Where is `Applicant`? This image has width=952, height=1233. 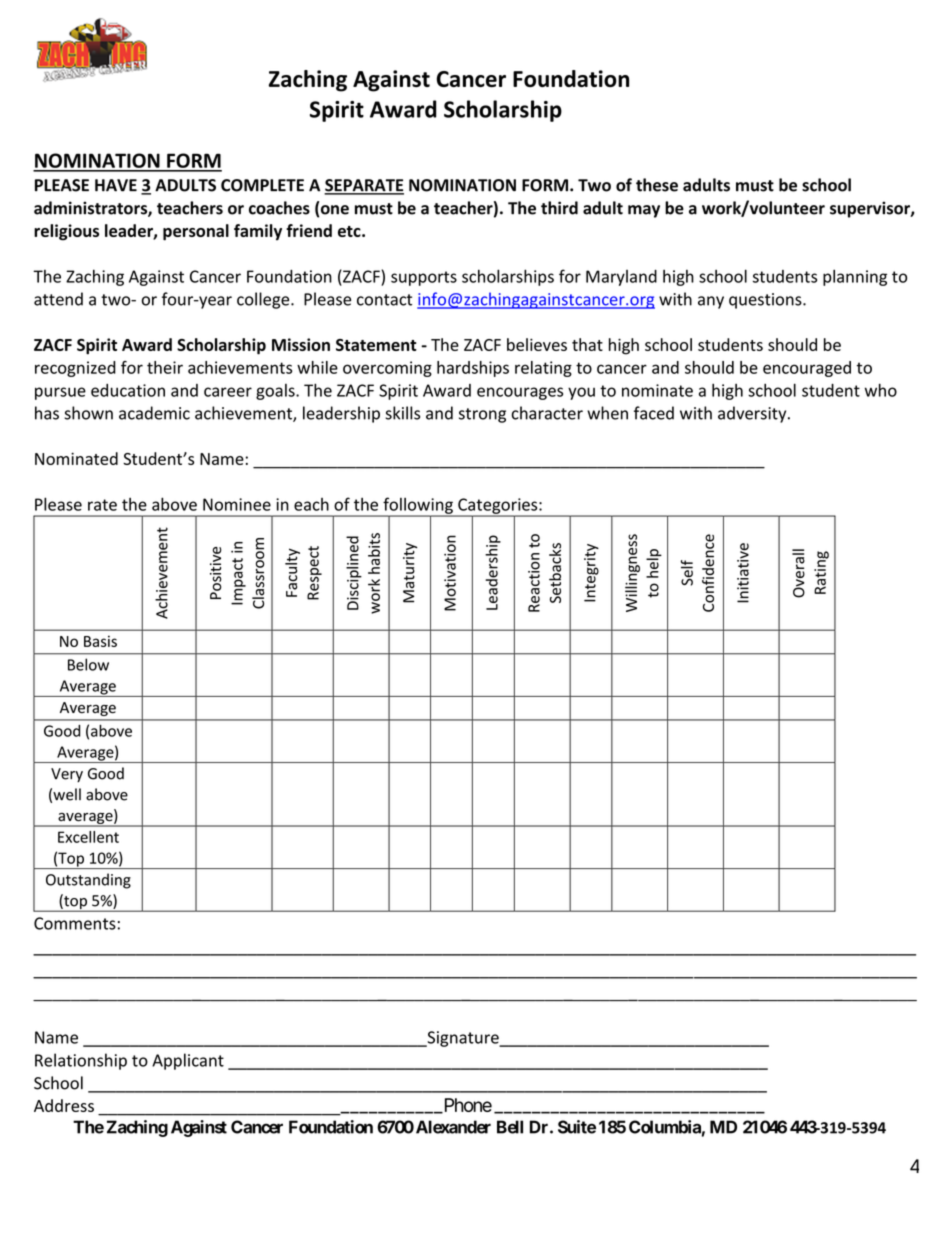
Applicant is located at coordinates (188, 1061).
